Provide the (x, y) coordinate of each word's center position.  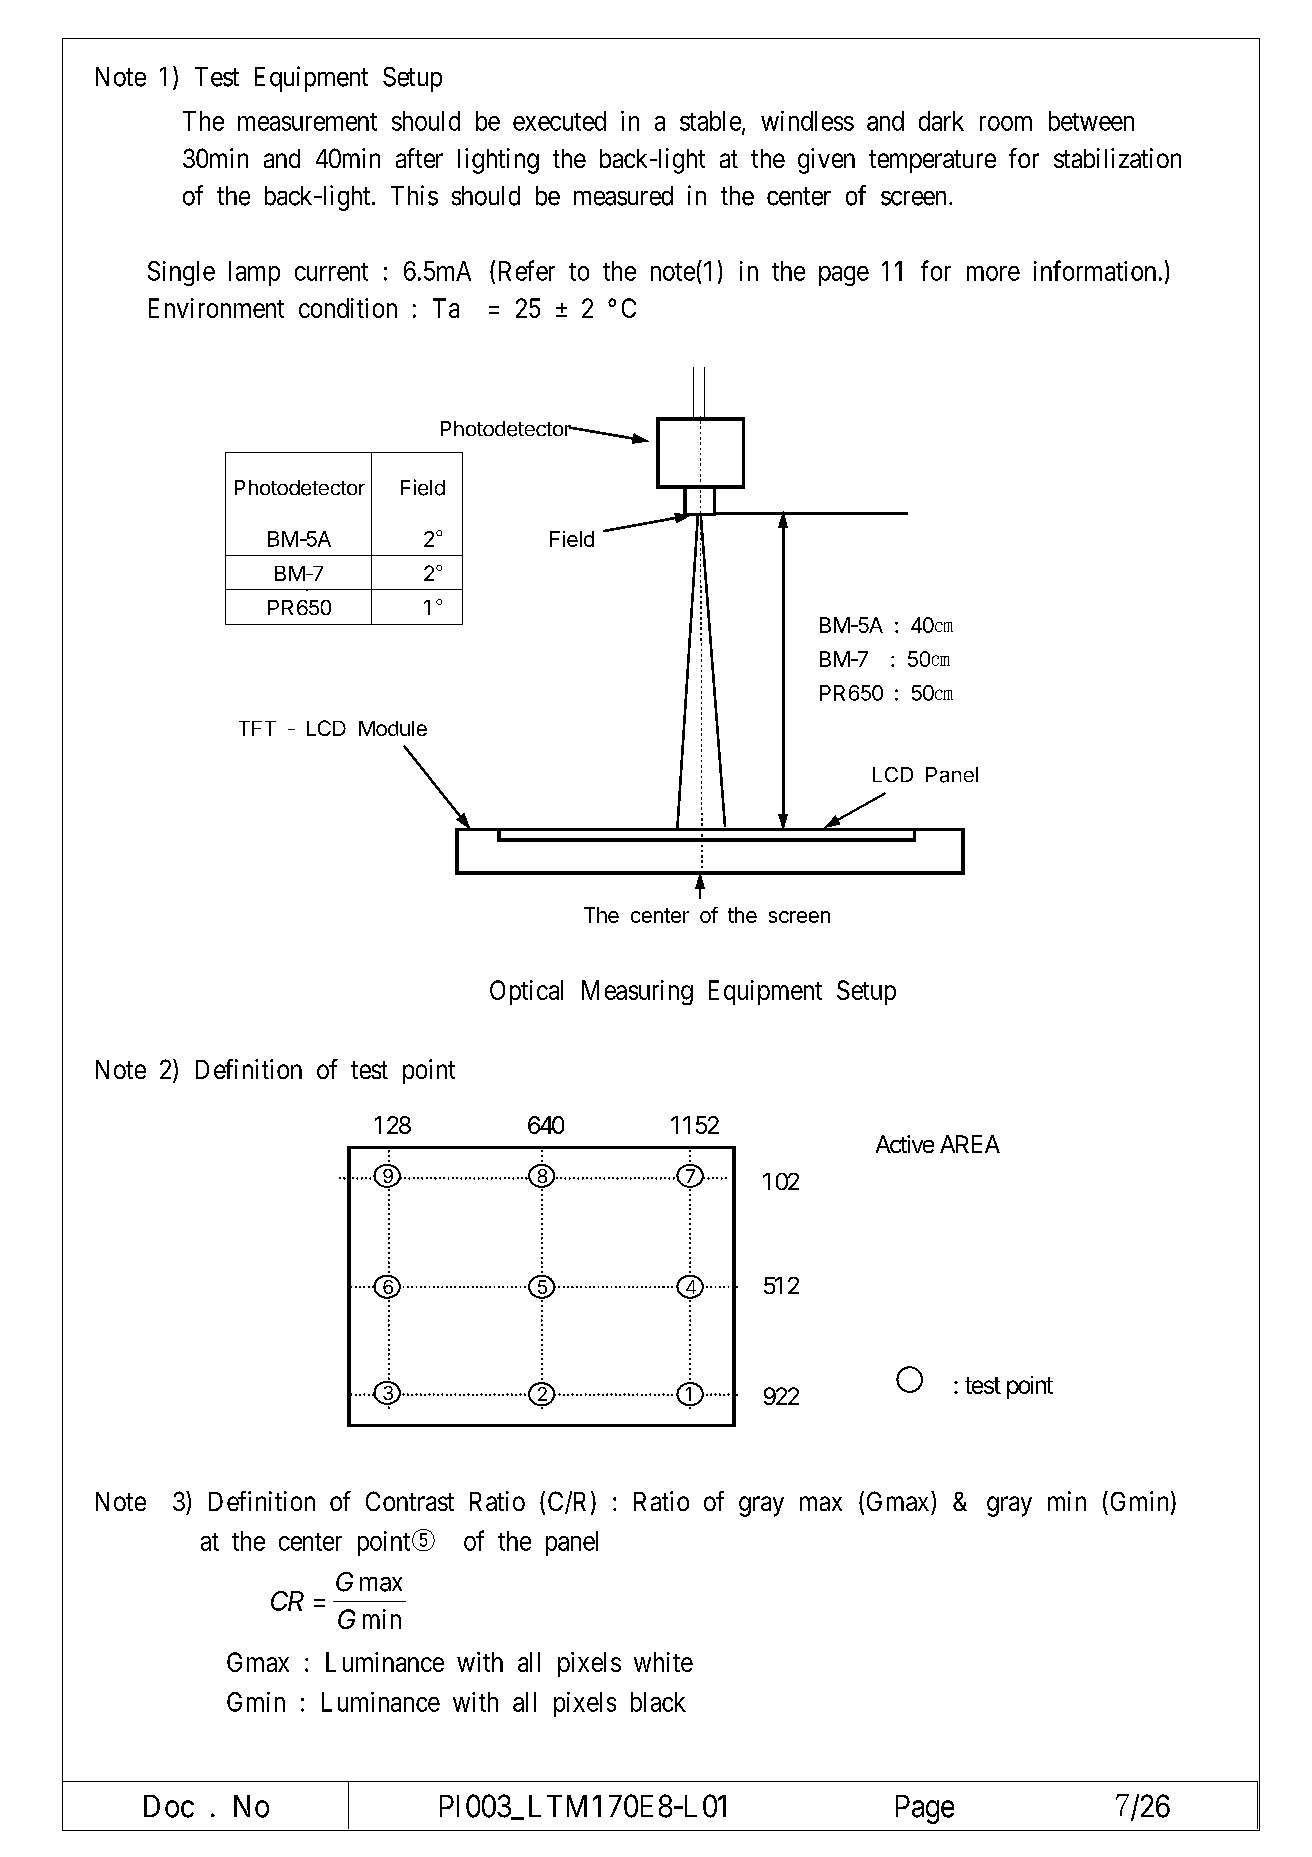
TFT (257, 728)
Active (905, 1144)
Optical (526, 992)
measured (623, 196)
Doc (169, 1806)
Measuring (637, 992)
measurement (307, 122)
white (663, 1662)
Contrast (410, 1501)
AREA (970, 1144)
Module (393, 728)
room (1006, 123)
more (993, 273)
